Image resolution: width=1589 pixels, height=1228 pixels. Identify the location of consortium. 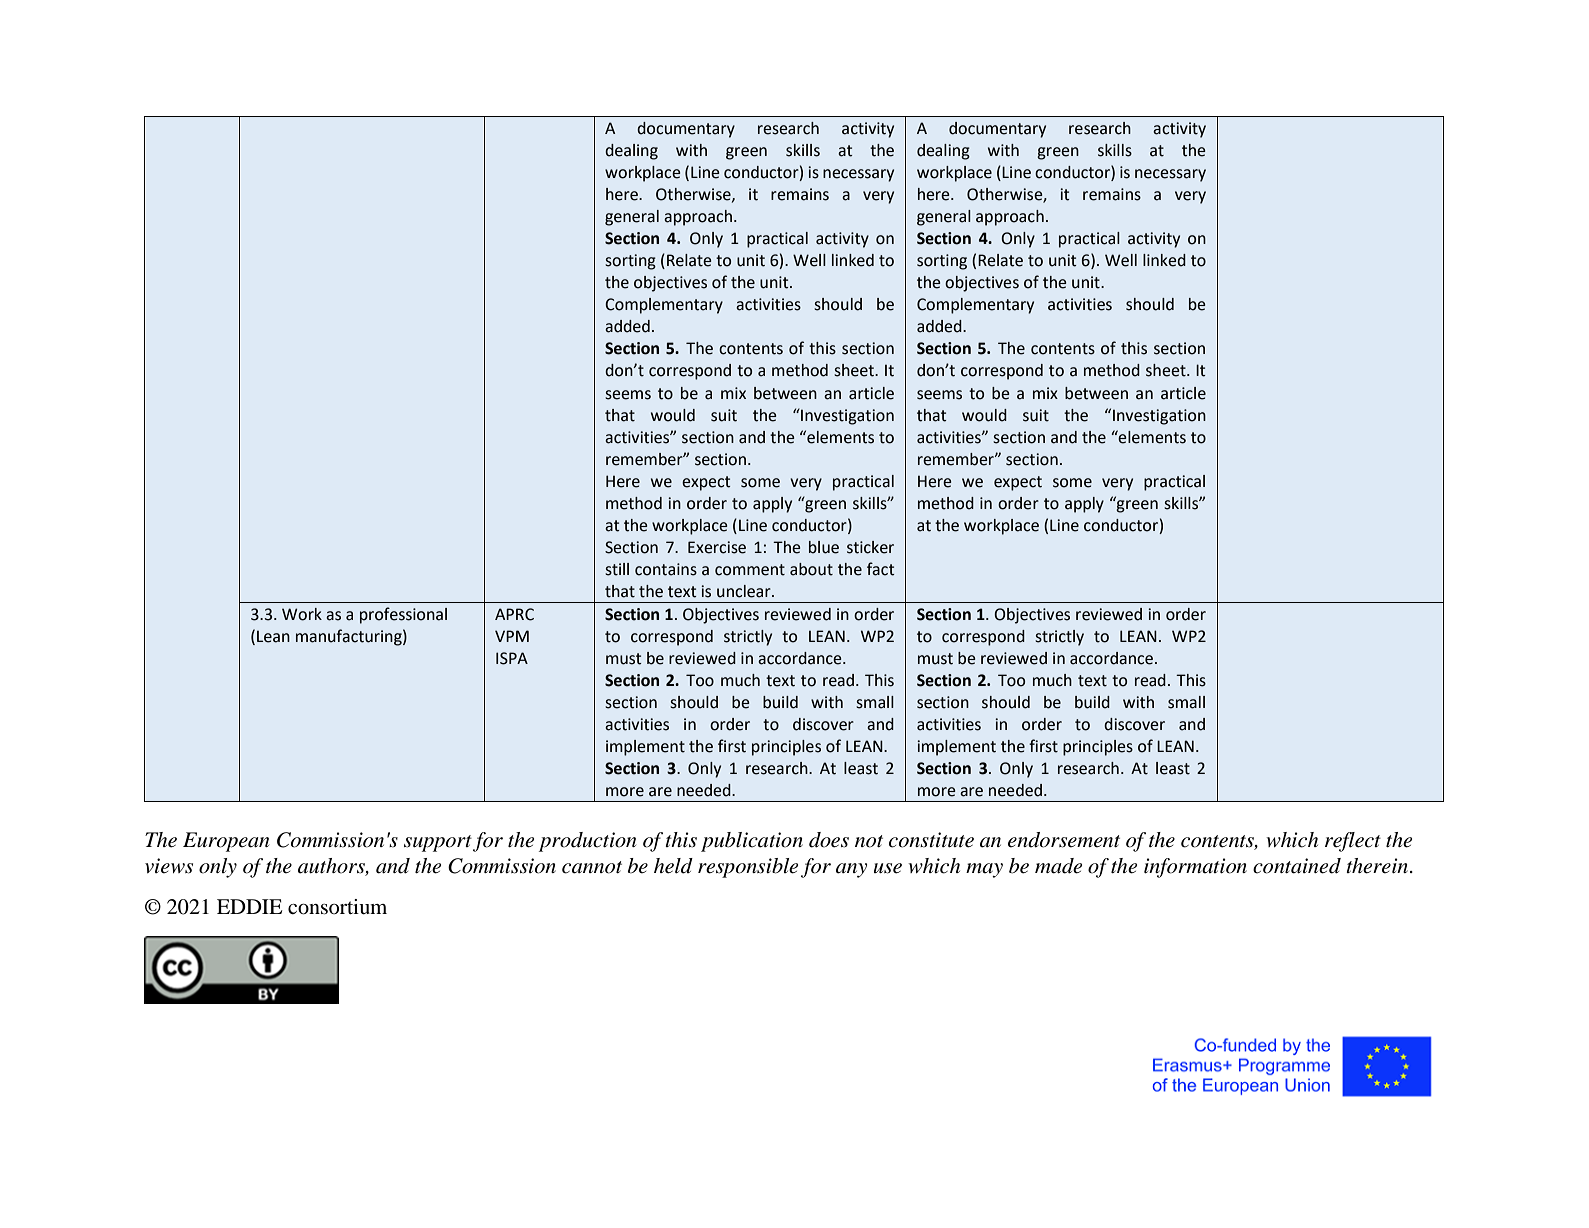
(337, 907).
